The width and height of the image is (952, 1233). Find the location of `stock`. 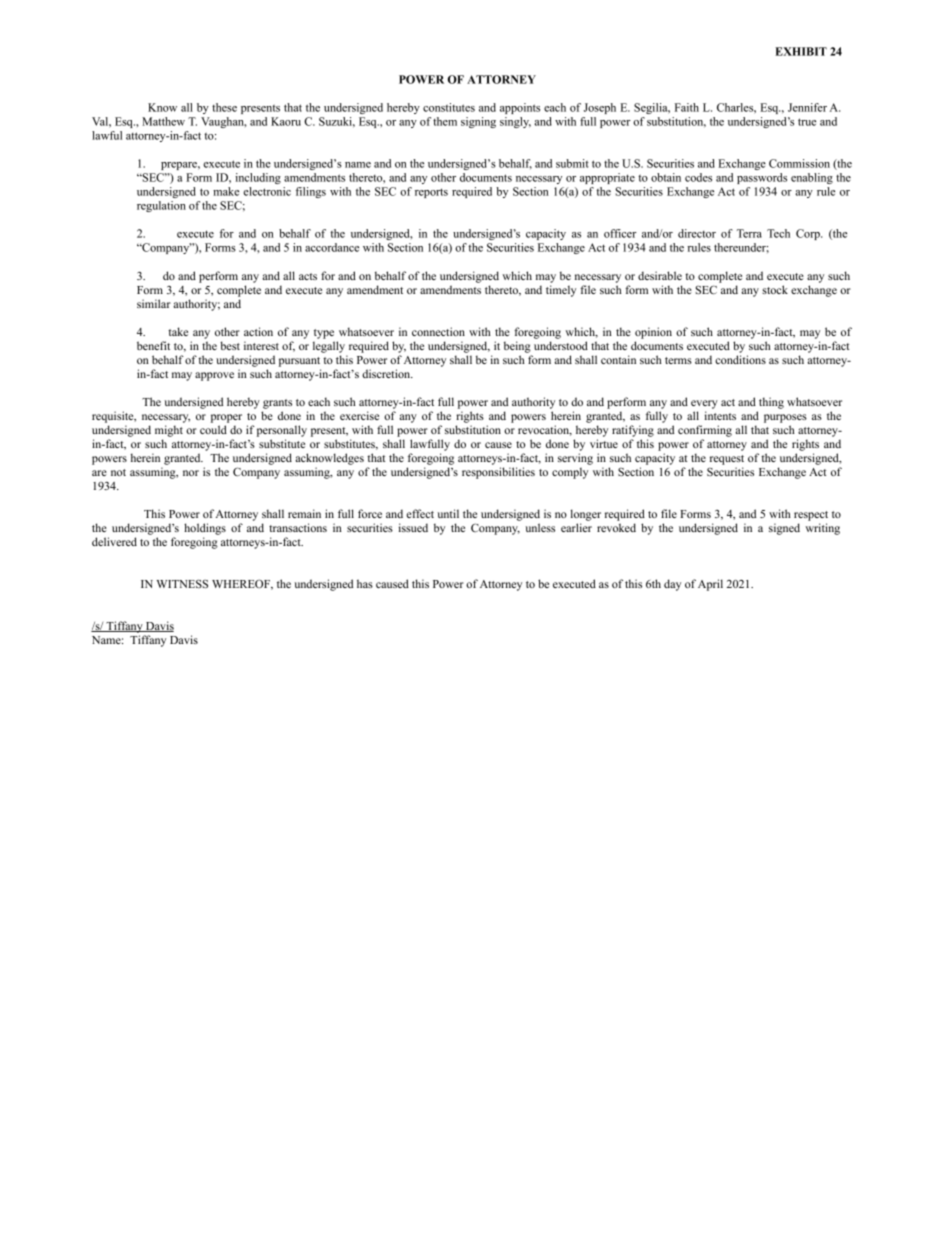

stock is located at coordinates (775, 289).
